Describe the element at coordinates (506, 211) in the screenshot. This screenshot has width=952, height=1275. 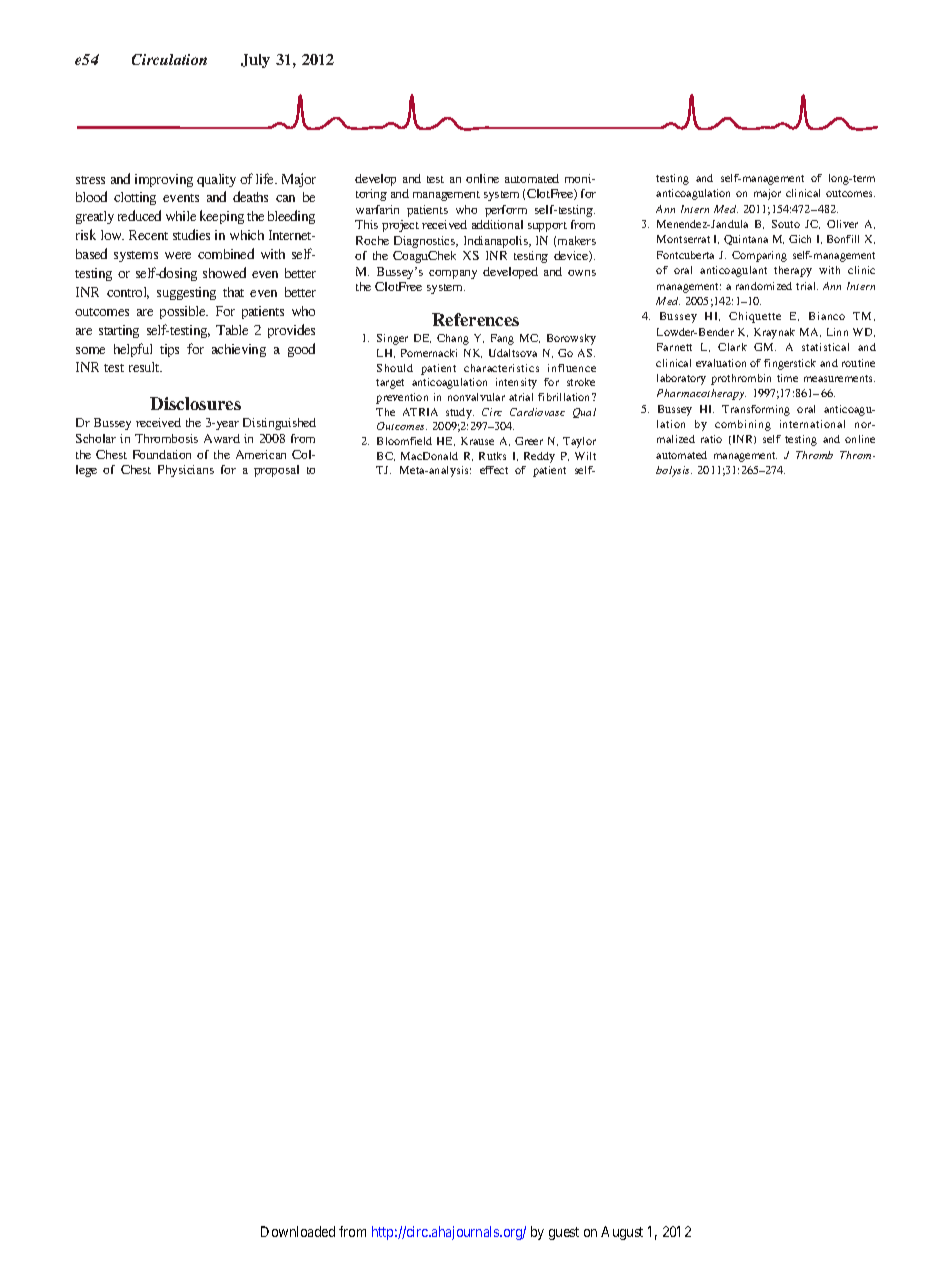
I see `perform` at that location.
